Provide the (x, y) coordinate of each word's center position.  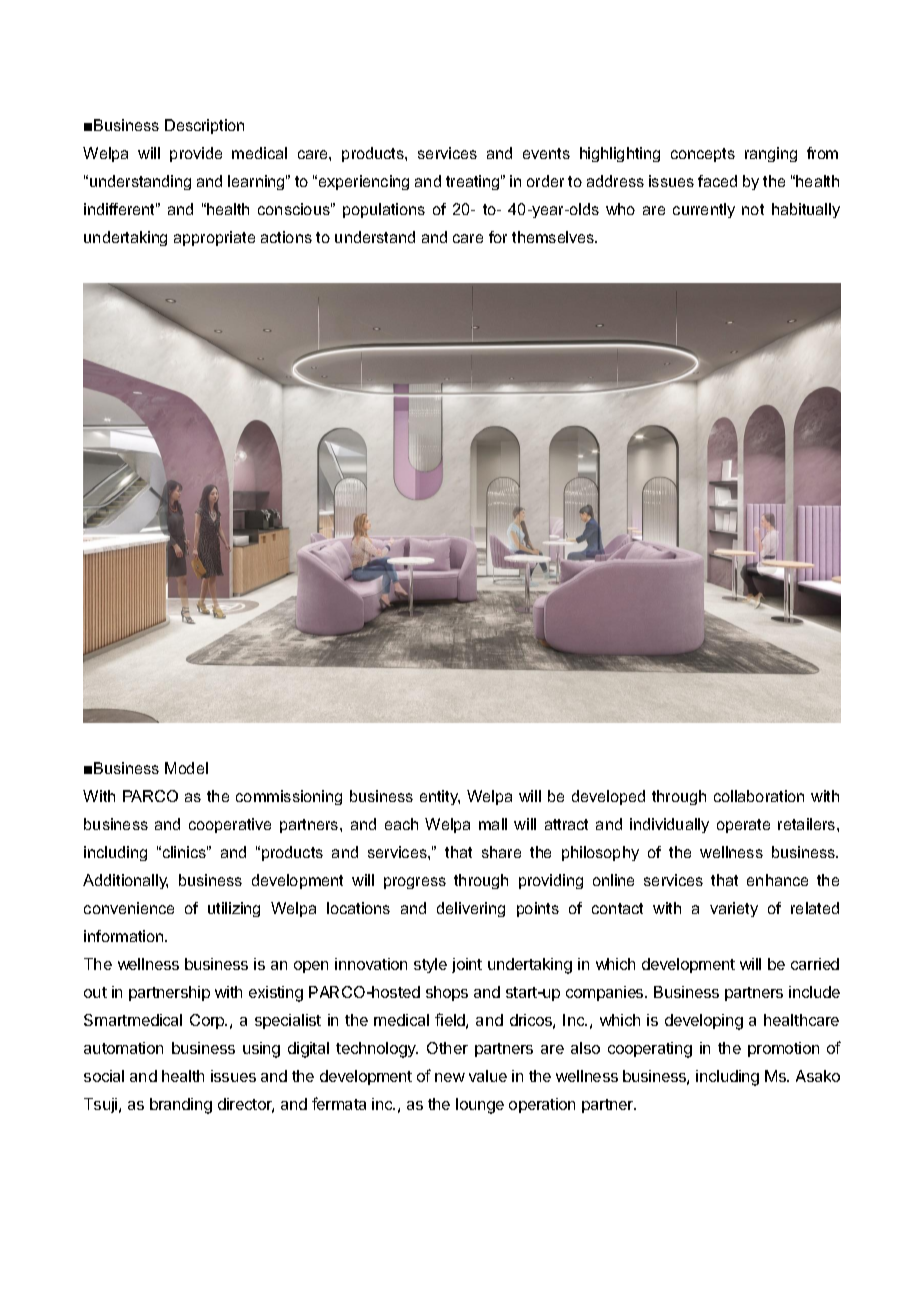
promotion (783, 1049)
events (546, 153)
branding (181, 1106)
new (450, 1077)
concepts (703, 155)
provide (196, 154)
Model (186, 768)
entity (440, 797)
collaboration (759, 796)
